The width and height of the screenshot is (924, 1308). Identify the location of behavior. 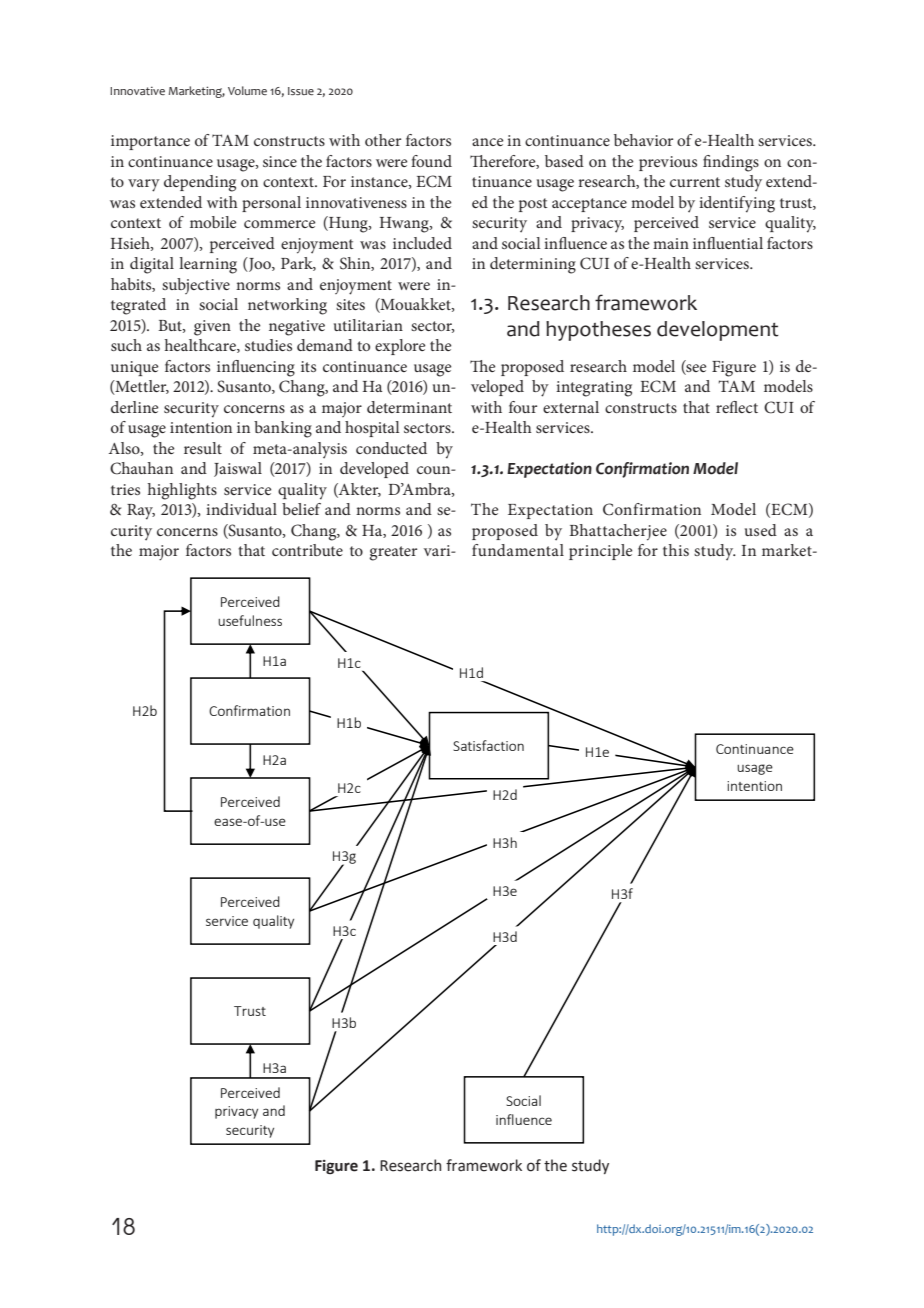
(643, 140).
